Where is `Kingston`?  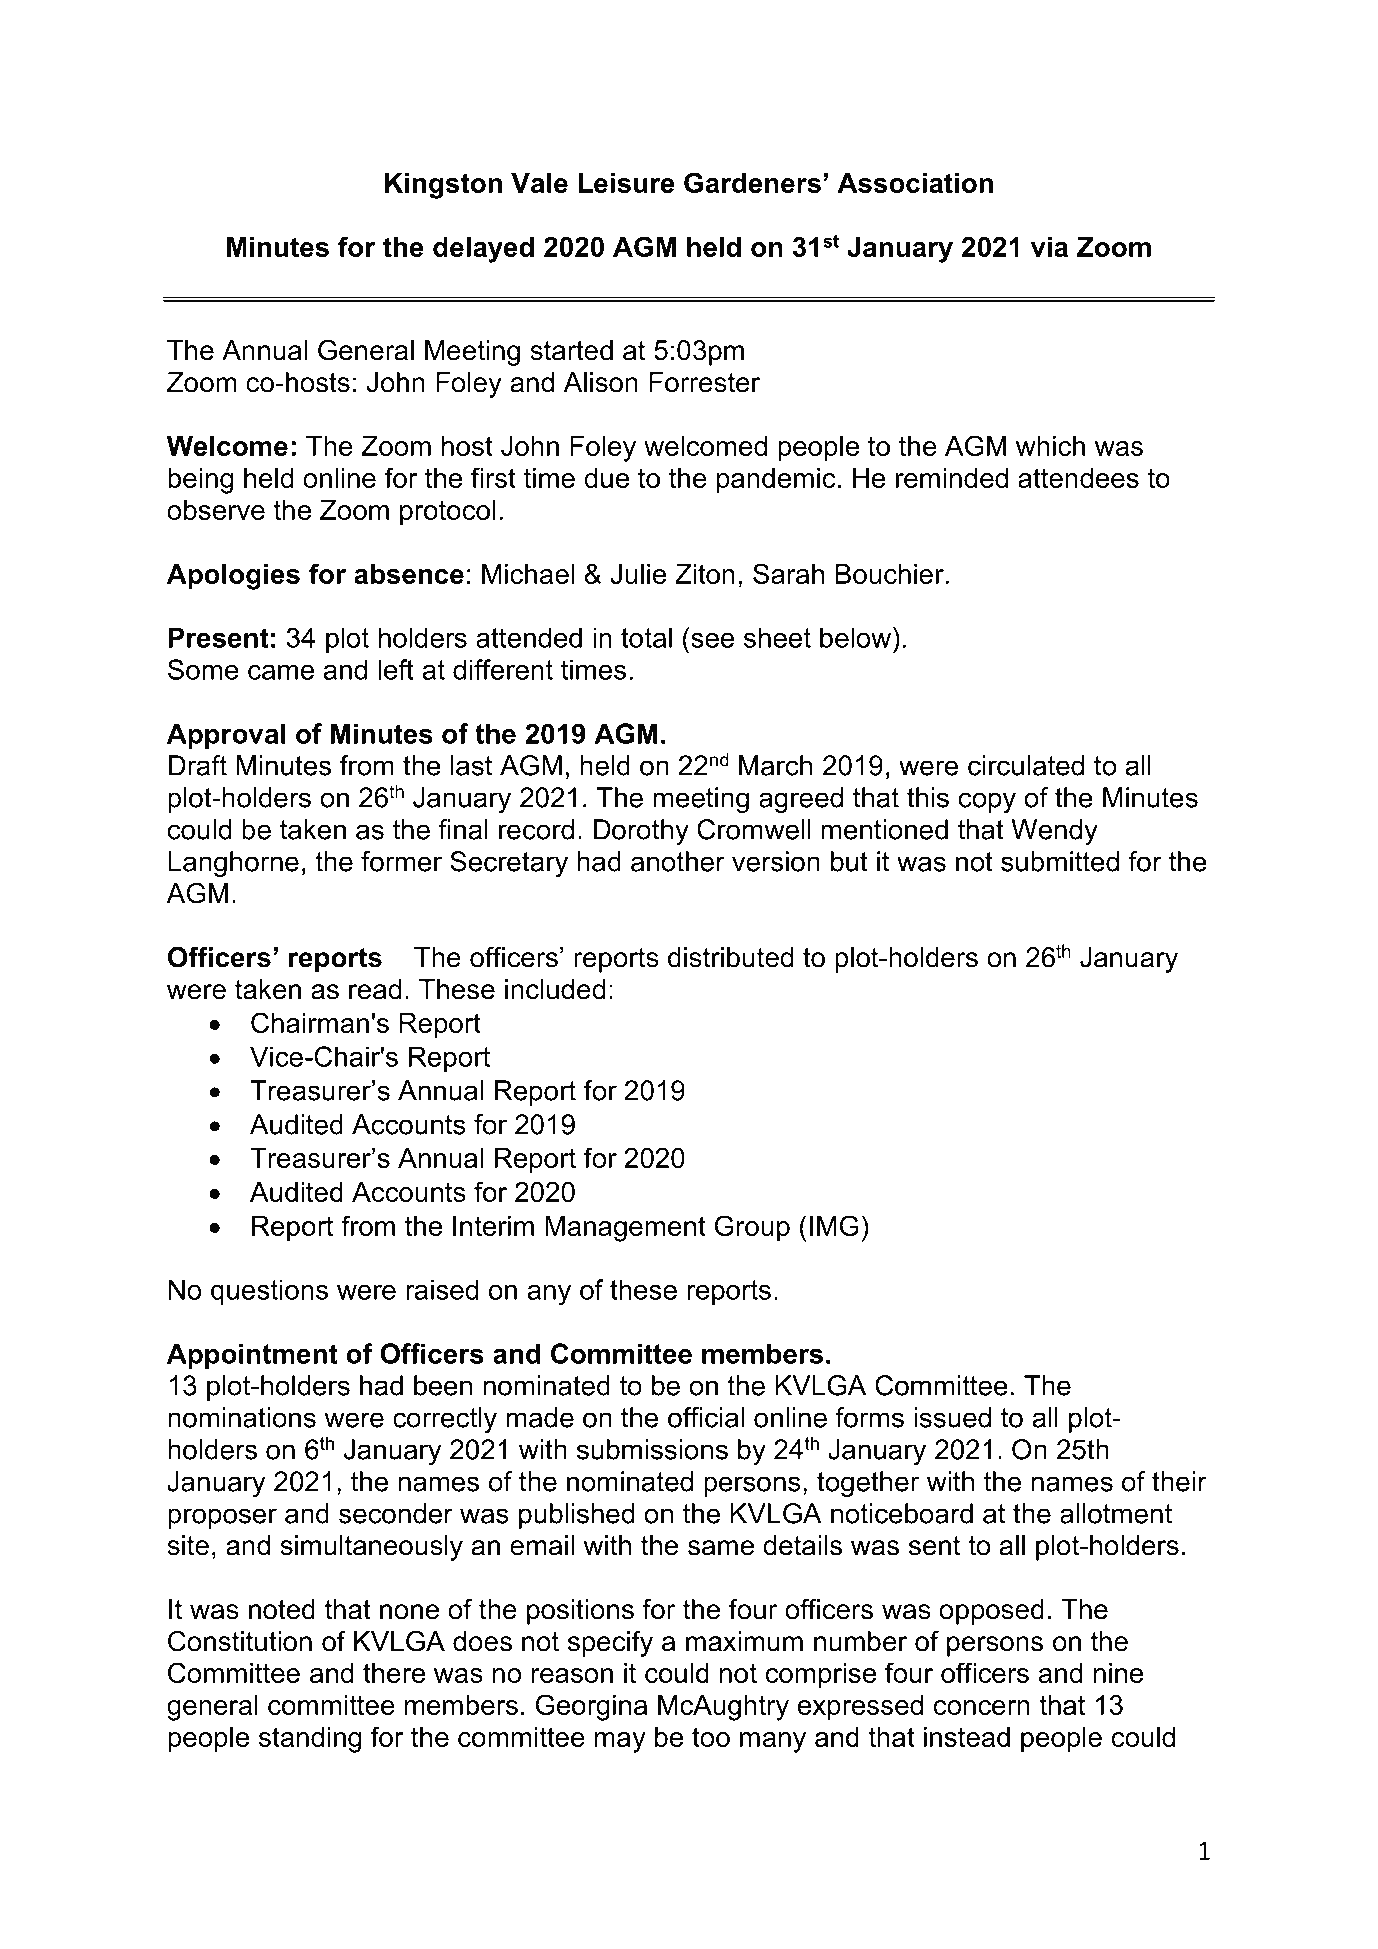 Kingston is located at coordinates (443, 186).
